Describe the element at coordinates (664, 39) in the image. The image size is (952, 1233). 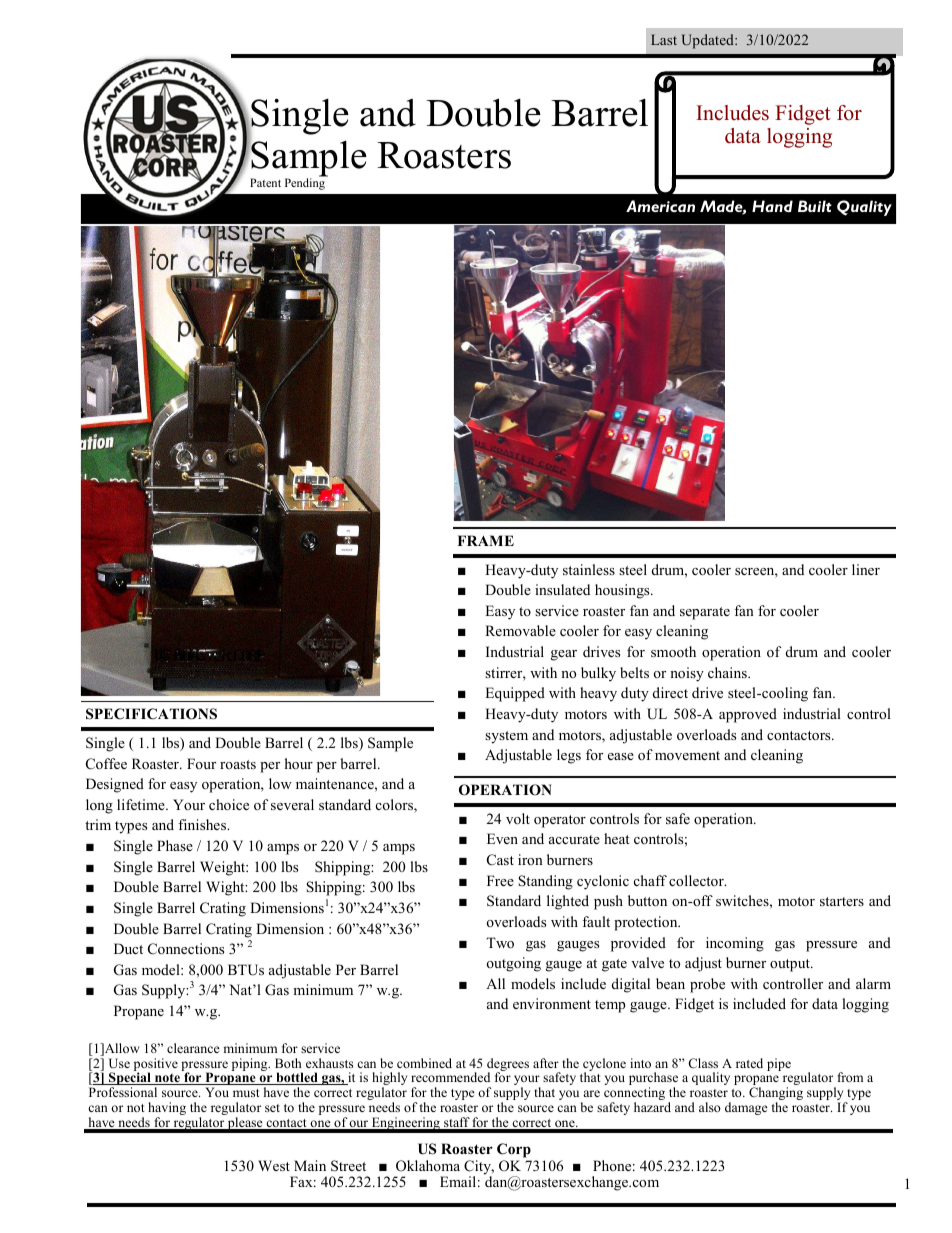
I see `Last` at that location.
